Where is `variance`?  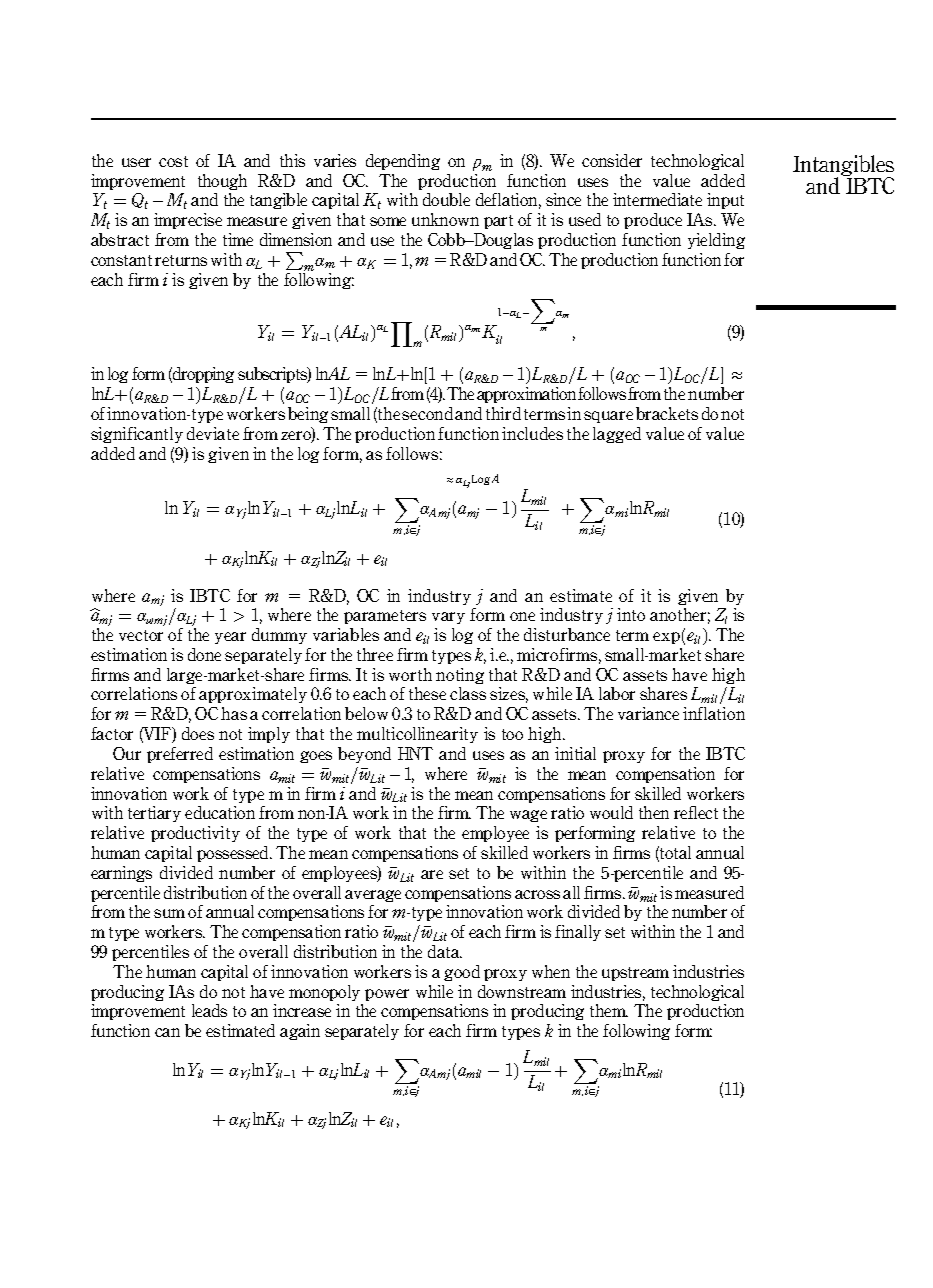 variance is located at coordinates (648, 713).
